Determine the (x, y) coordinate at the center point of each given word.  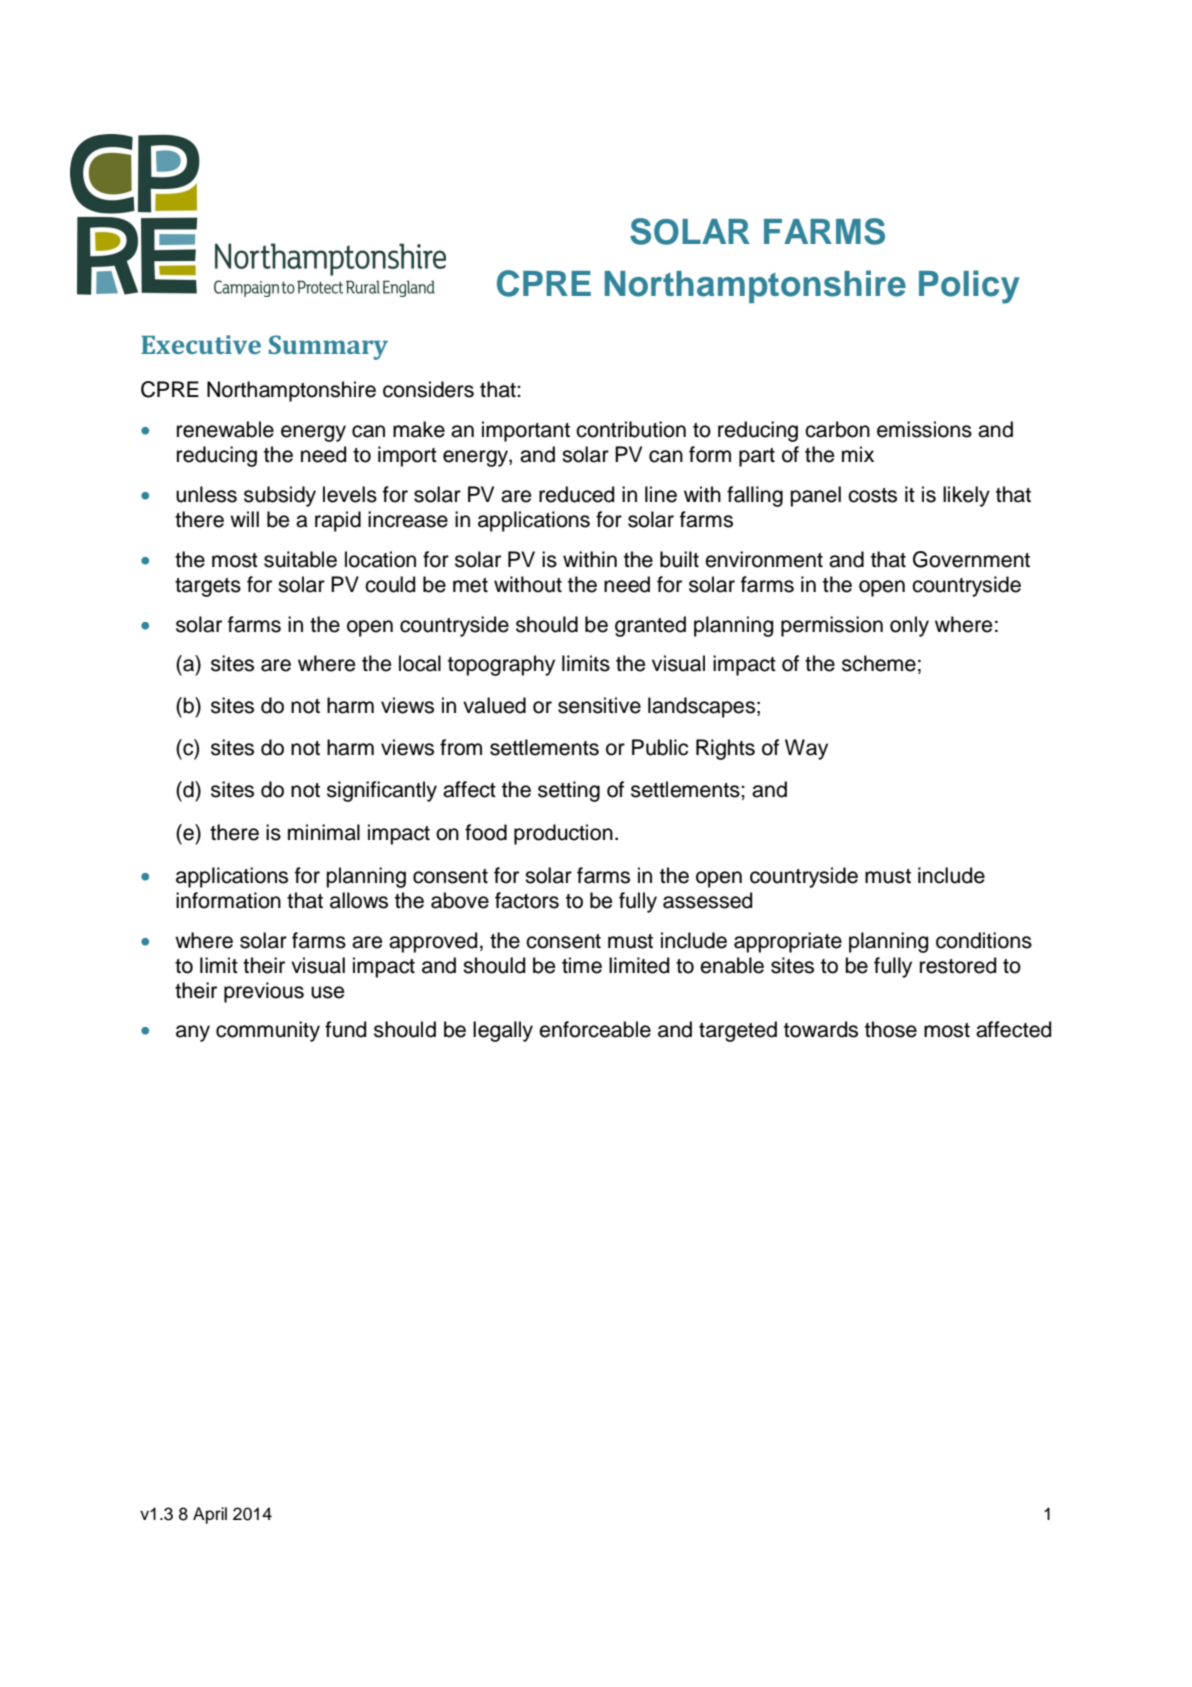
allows (359, 900)
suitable (300, 559)
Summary (328, 347)
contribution (631, 429)
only (909, 626)
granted (650, 626)
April (210, 1515)
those (891, 1029)
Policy (969, 287)
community (268, 1031)
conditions (984, 940)
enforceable (595, 1029)
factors (527, 900)
